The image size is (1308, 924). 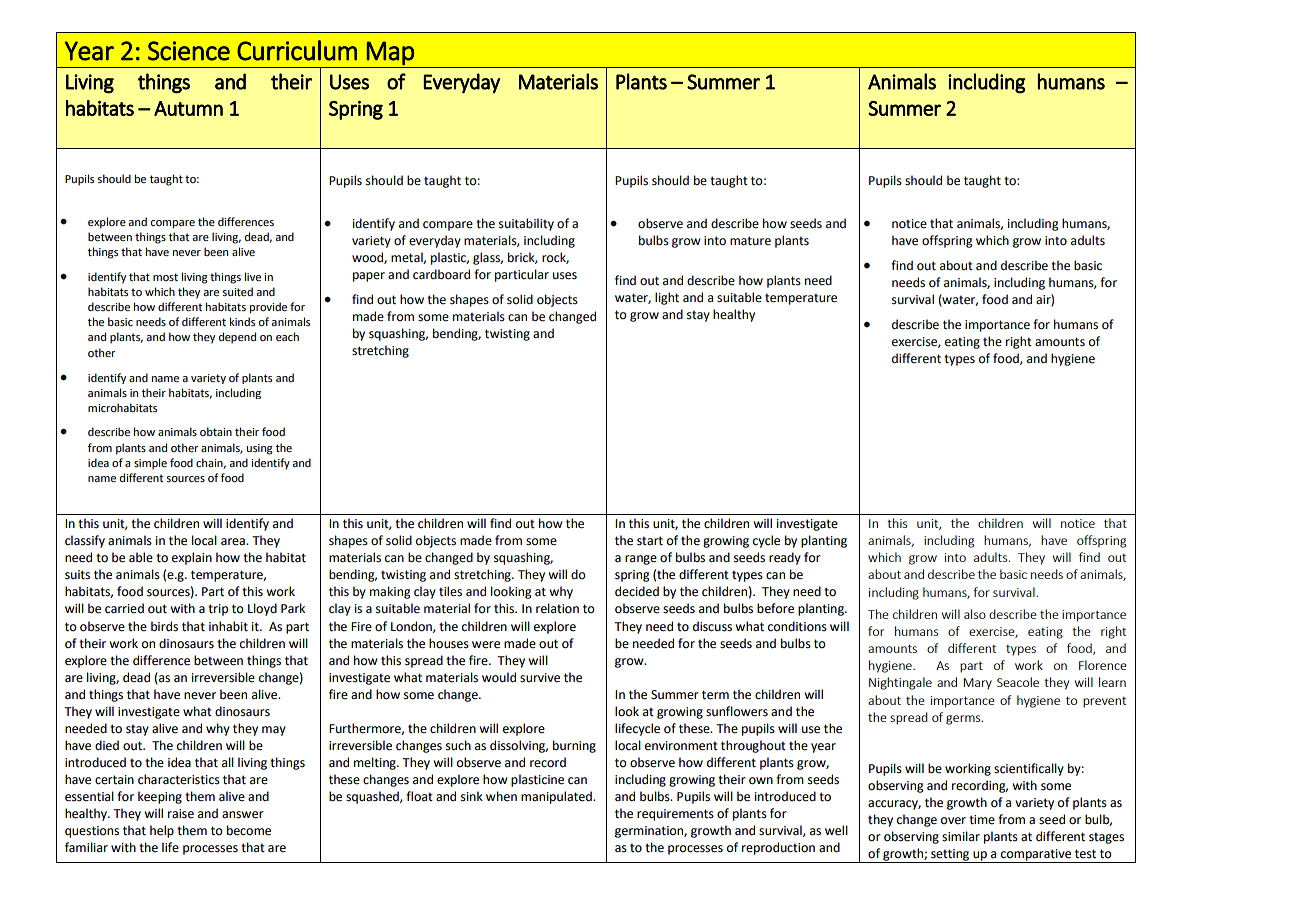 I want to click on Curriculum, so click(x=297, y=50).
